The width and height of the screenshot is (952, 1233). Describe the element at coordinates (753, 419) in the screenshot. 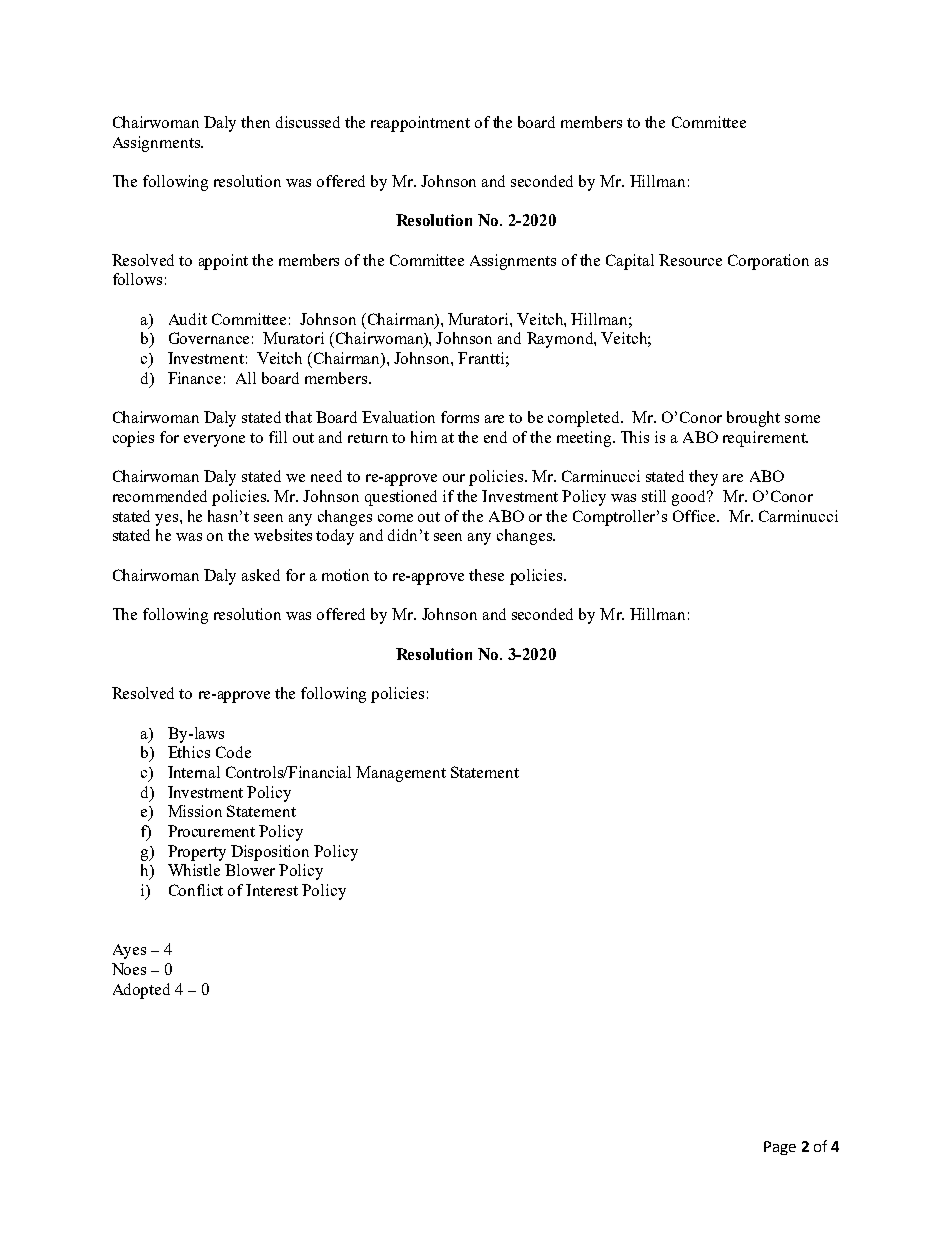

I see `brought` at that location.
